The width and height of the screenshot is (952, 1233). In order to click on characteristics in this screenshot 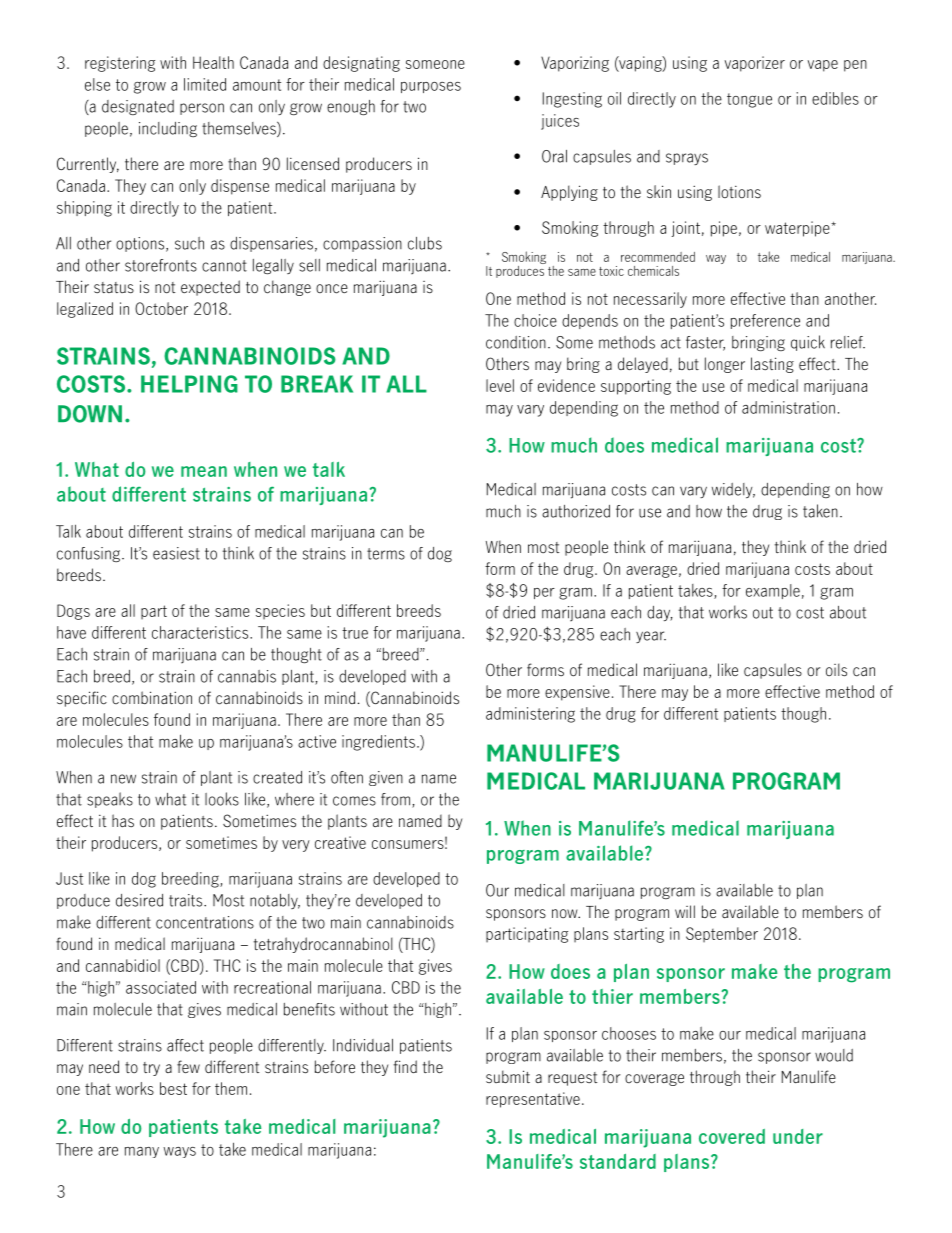, I will do `click(201, 632)`.
